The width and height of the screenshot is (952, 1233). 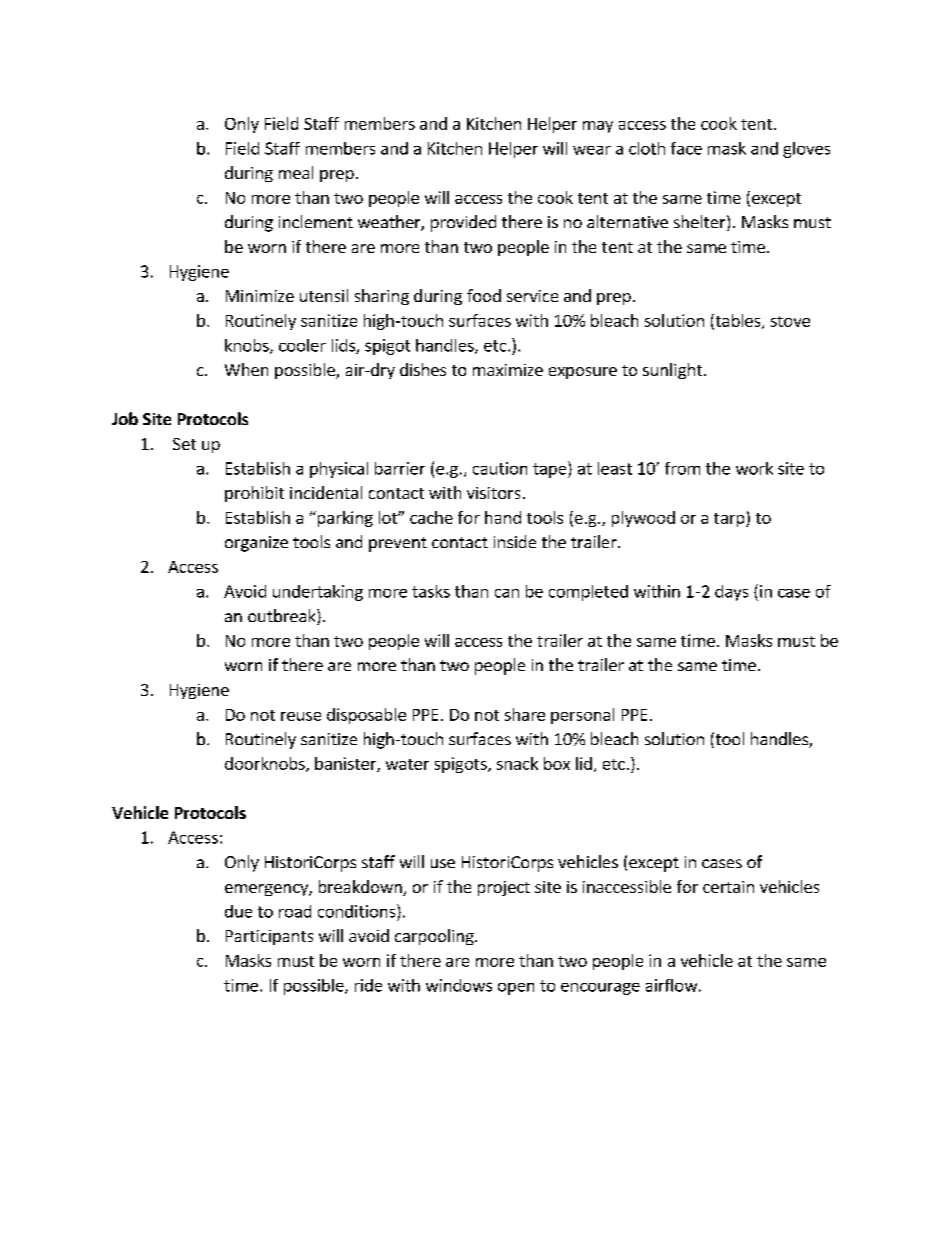 What do you see at coordinates (647, 148) in the screenshot?
I see `cloth` at bounding box center [647, 148].
